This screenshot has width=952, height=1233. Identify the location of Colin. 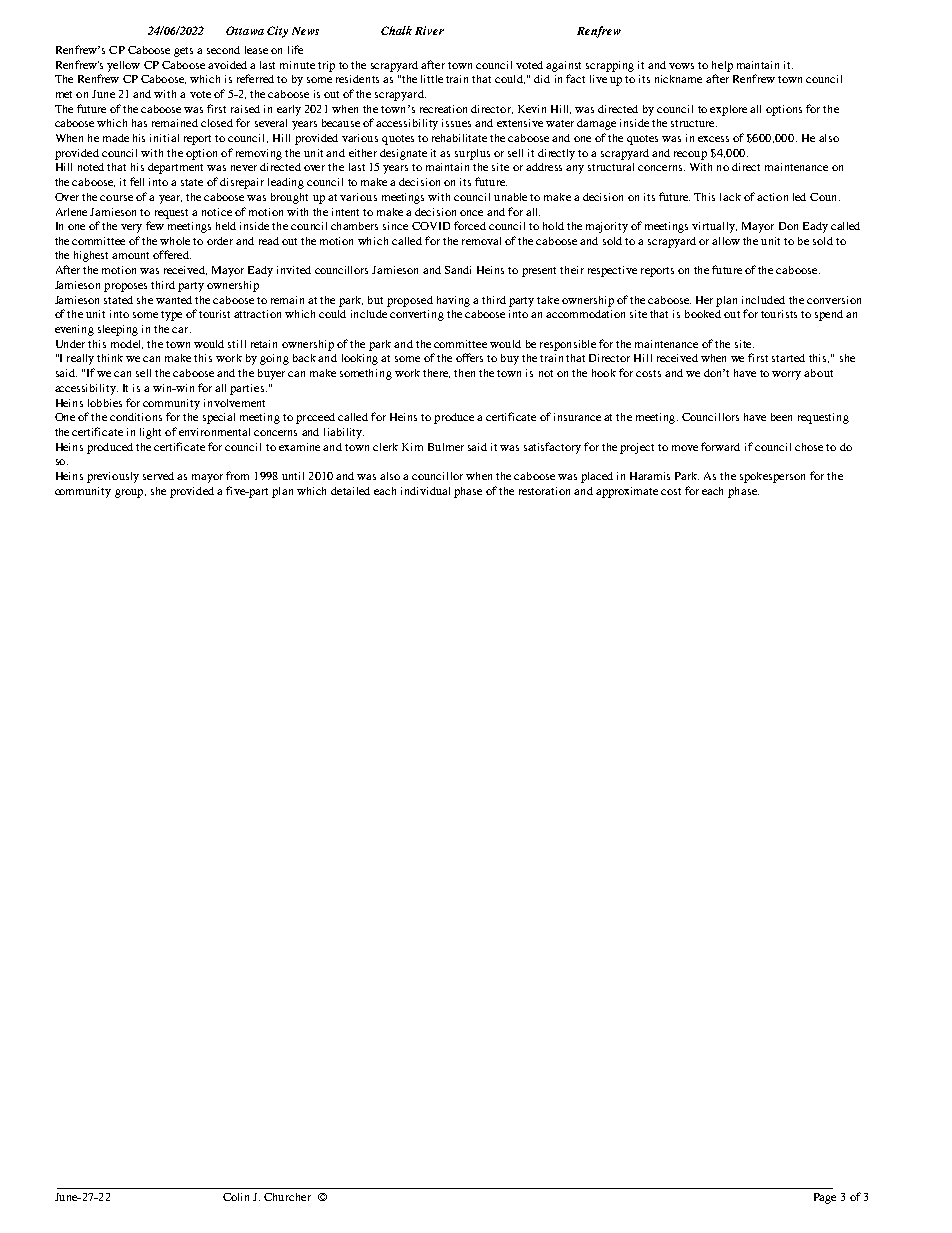
(236, 1197).
